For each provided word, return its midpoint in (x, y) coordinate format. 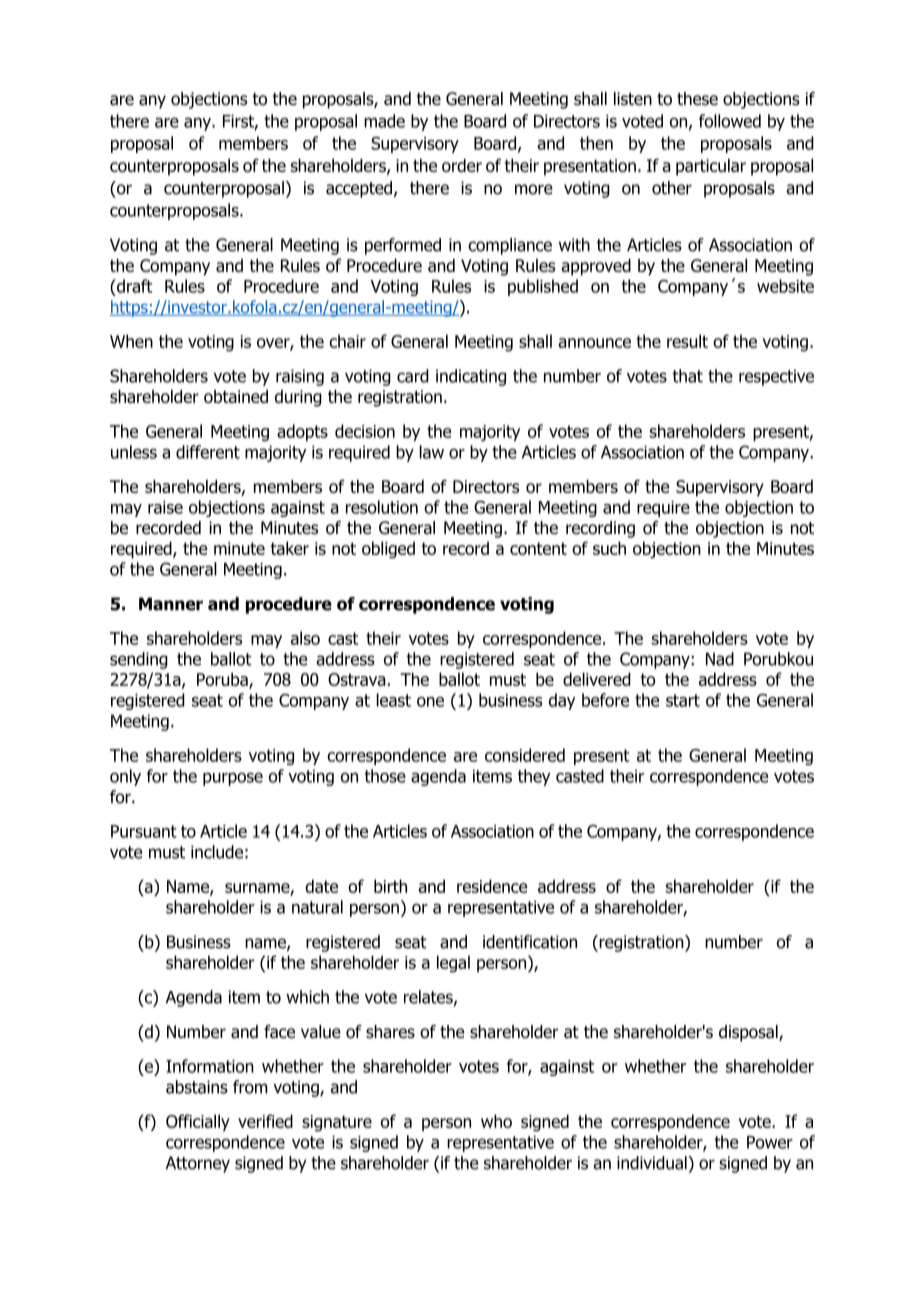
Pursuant (144, 831)
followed (730, 121)
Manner (171, 604)
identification (530, 942)
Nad (720, 659)
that (687, 376)
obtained (236, 396)
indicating (471, 377)
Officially (198, 1123)
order (462, 165)
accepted (359, 189)
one (430, 702)
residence (492, 886)
